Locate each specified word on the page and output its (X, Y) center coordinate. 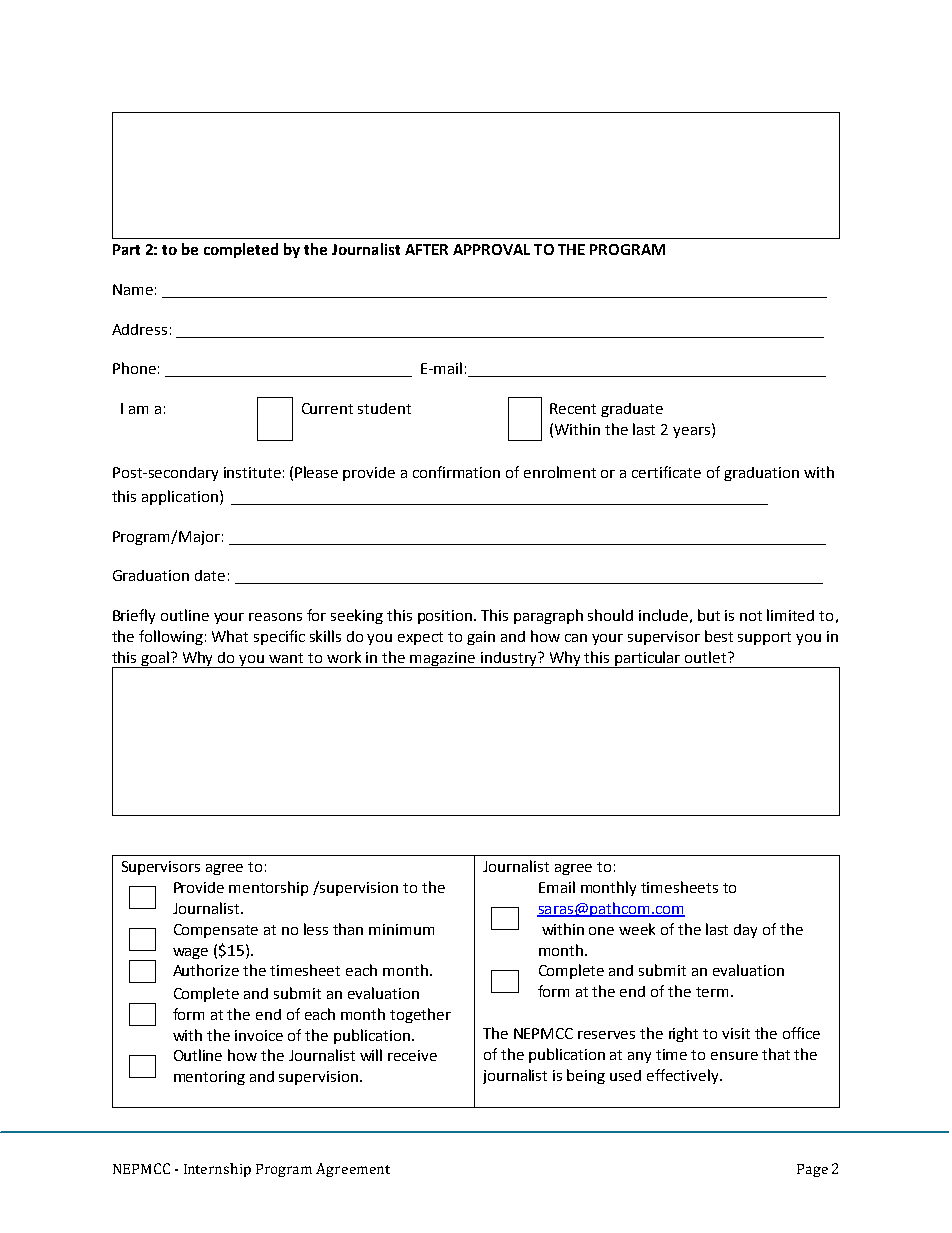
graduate (632, 410)
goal (155, 659)
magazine (443, 660)
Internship (217, 1170)
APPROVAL (491, 249)
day (745, 931)
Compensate (216, 931)
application (180, 497)
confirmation (456, 472)
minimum (401, 929)
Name (133, 289)
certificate (666, 472)
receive (412, 1055)
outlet (707, 657)
